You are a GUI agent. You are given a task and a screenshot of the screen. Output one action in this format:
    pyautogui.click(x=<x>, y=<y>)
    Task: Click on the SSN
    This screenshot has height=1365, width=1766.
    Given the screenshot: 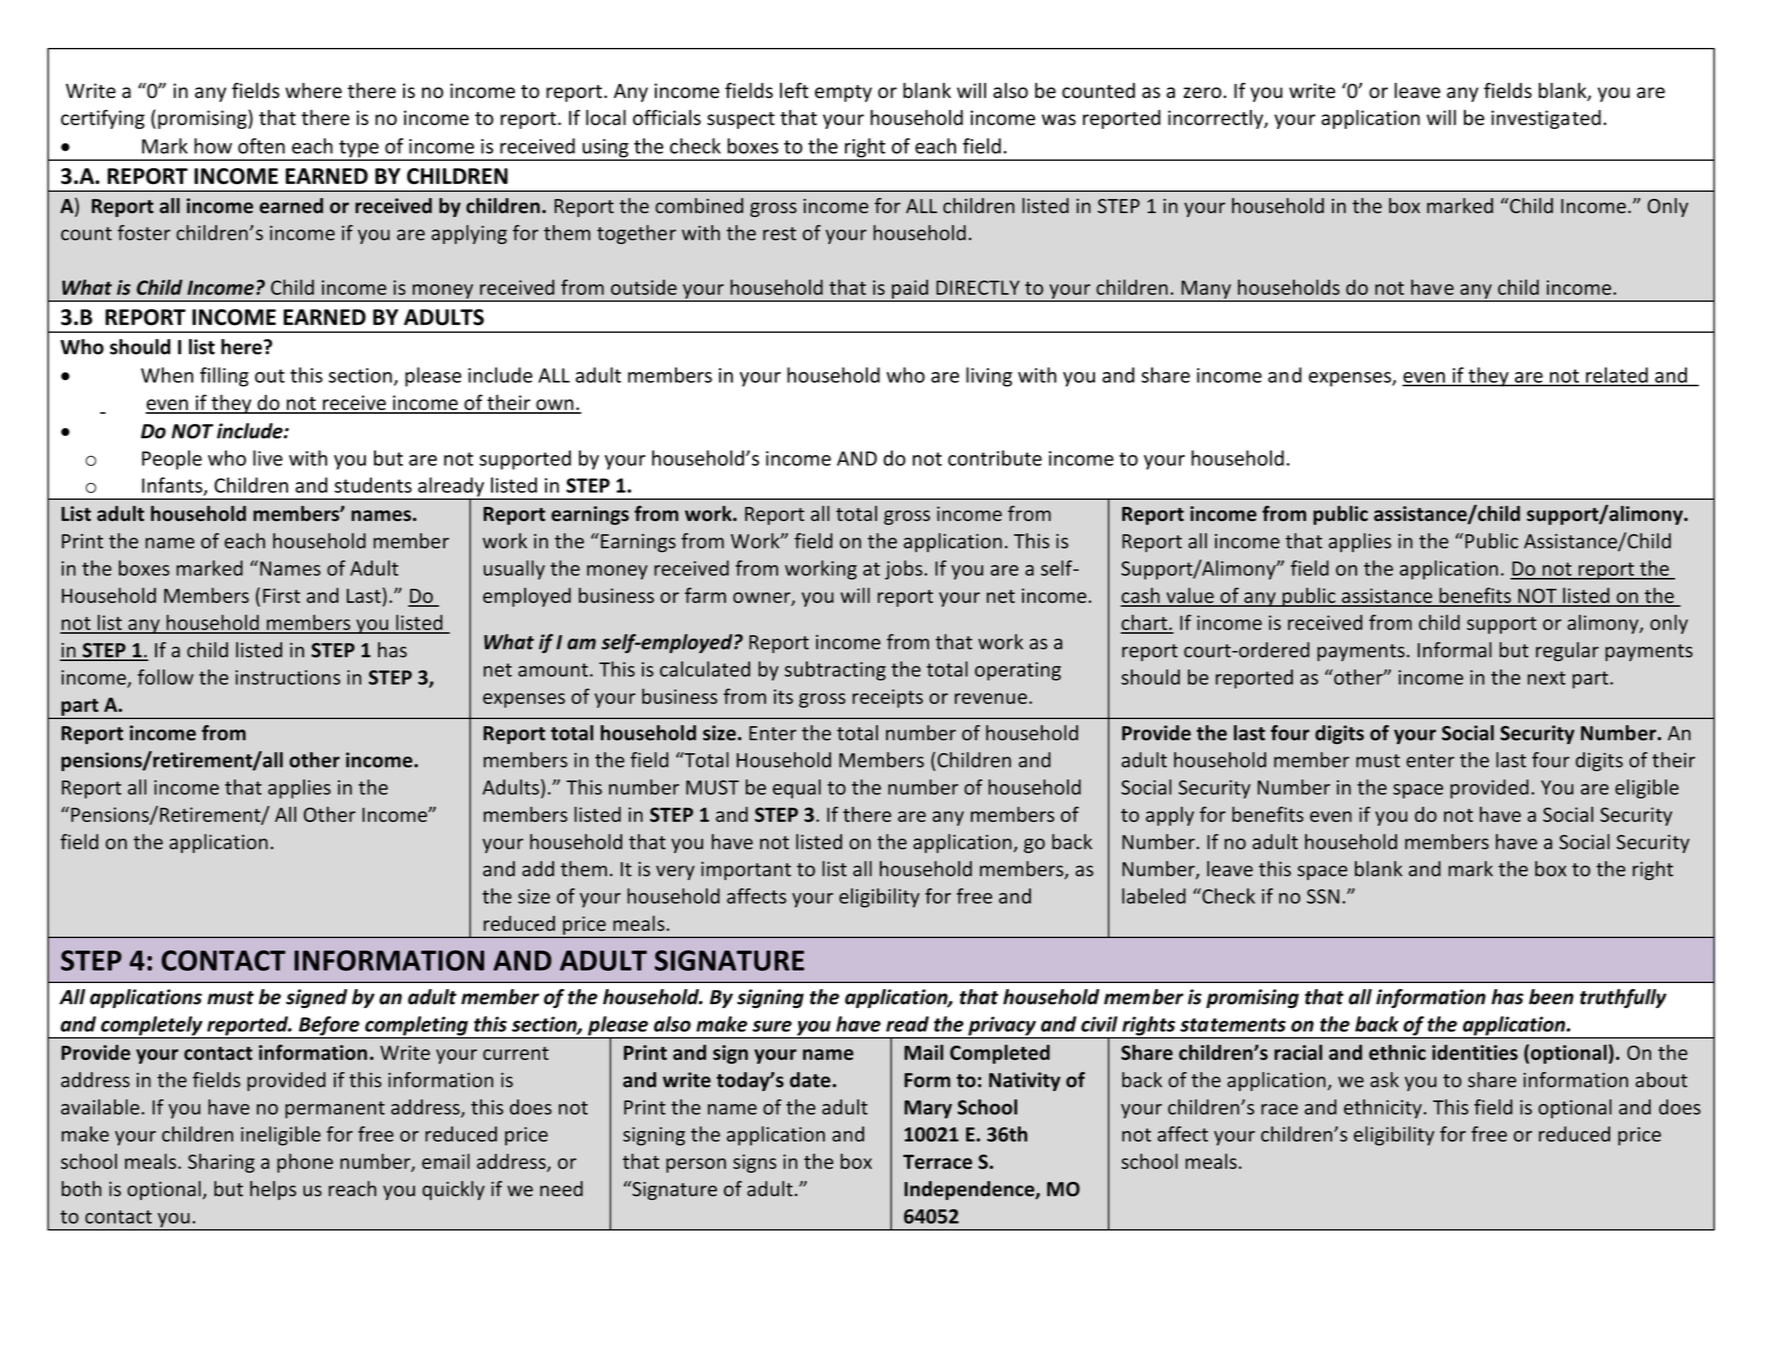 What is the action you would take?
    pyautogui.click(x=1323, y=896)
